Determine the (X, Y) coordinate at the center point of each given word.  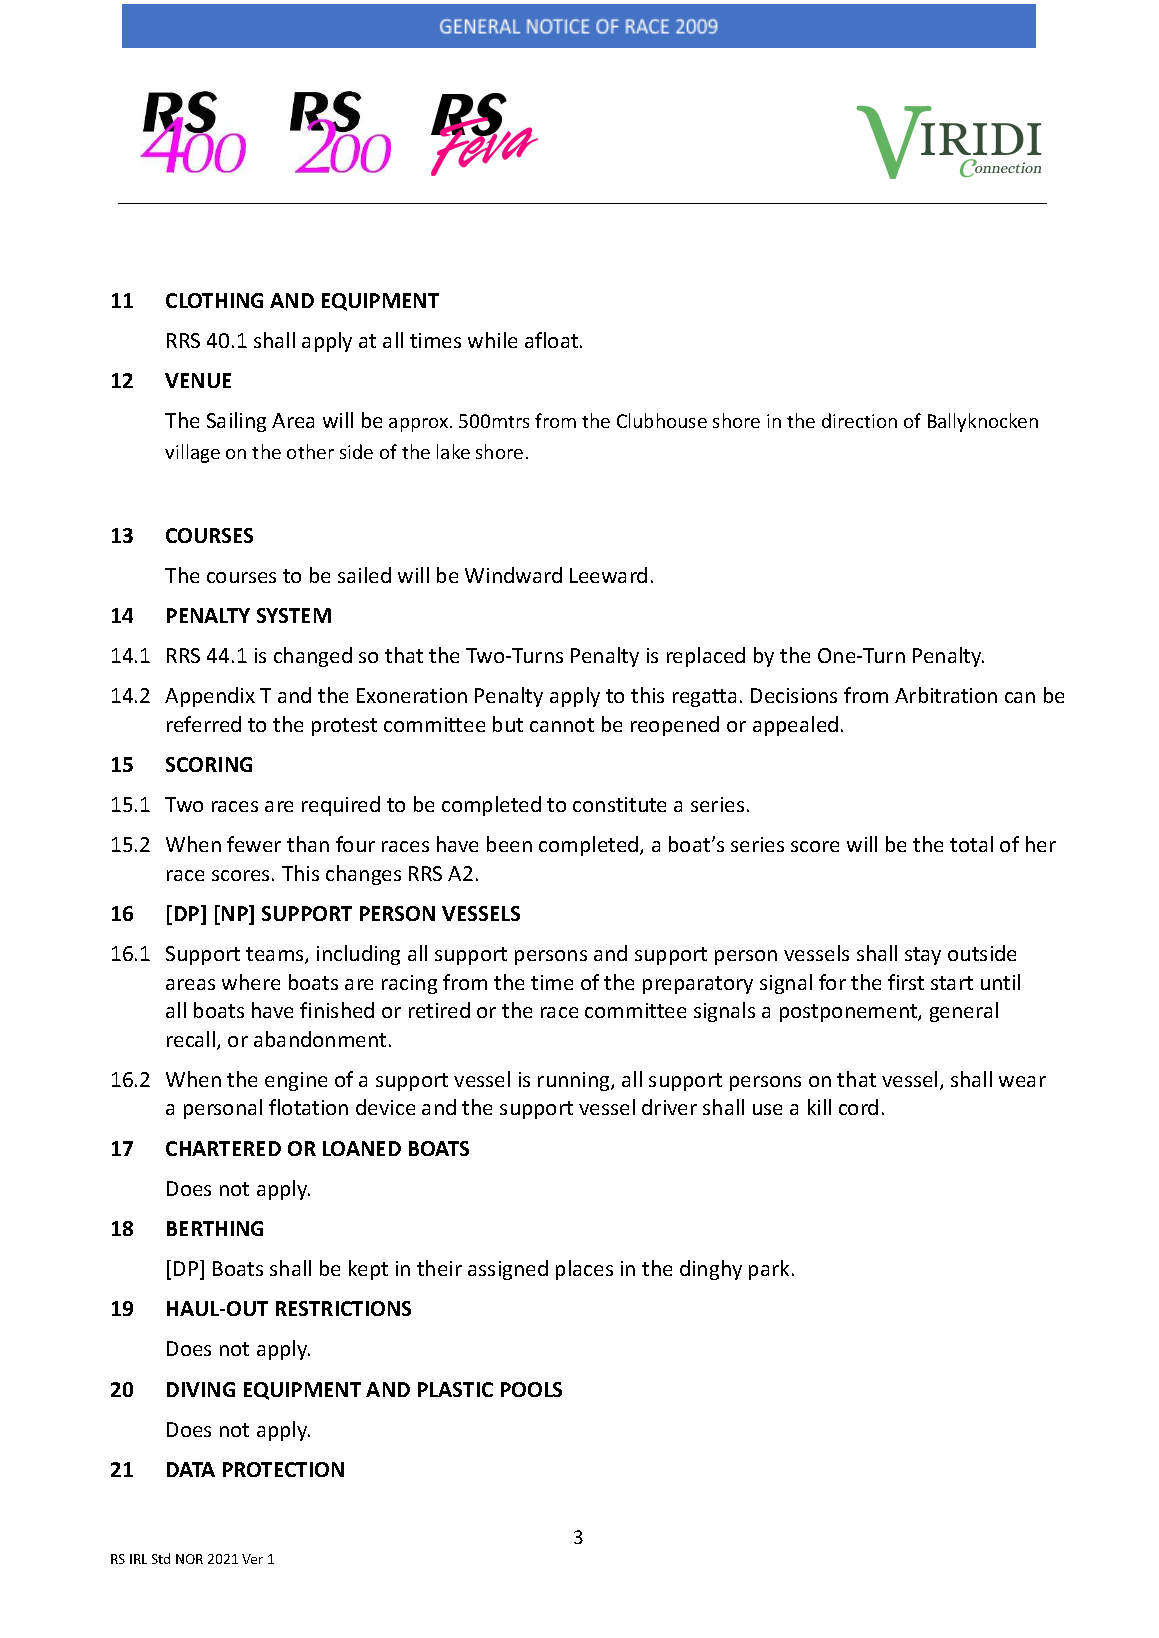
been (509, 844)
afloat (553, 340)
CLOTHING (214, 300)
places (584, 1270)
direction (859, 420)
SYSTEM (294, 615)
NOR (189, 1559)
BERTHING (215, 1228)
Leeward (608, 575)
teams (276, 955)
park (769, 1270)
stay (923, 956)
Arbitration (946, 695)
